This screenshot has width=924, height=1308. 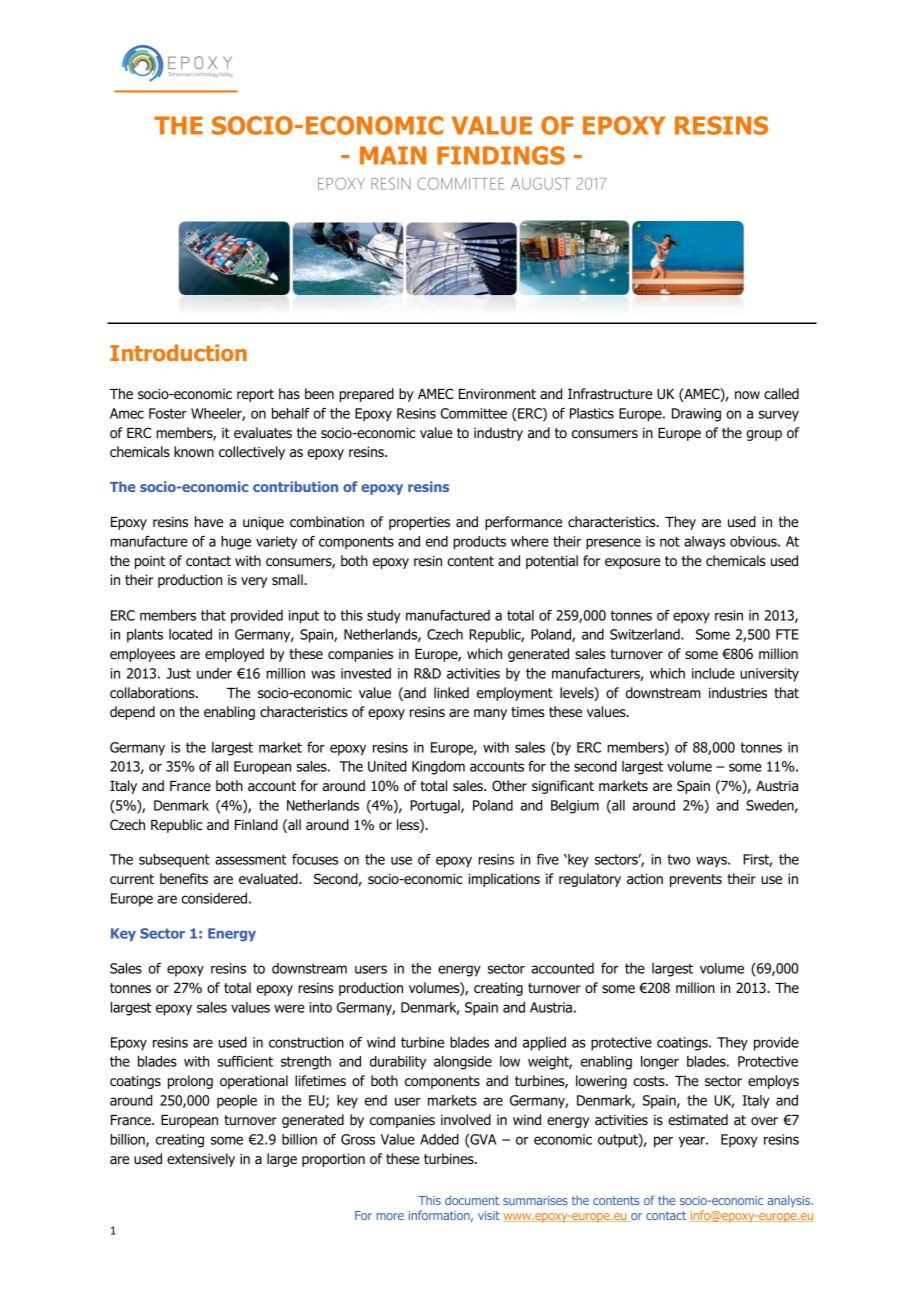 What do you see at coordinates (201, 1160) in the screenshot?
I see `extensively` at bounding box center [201, 1160].
